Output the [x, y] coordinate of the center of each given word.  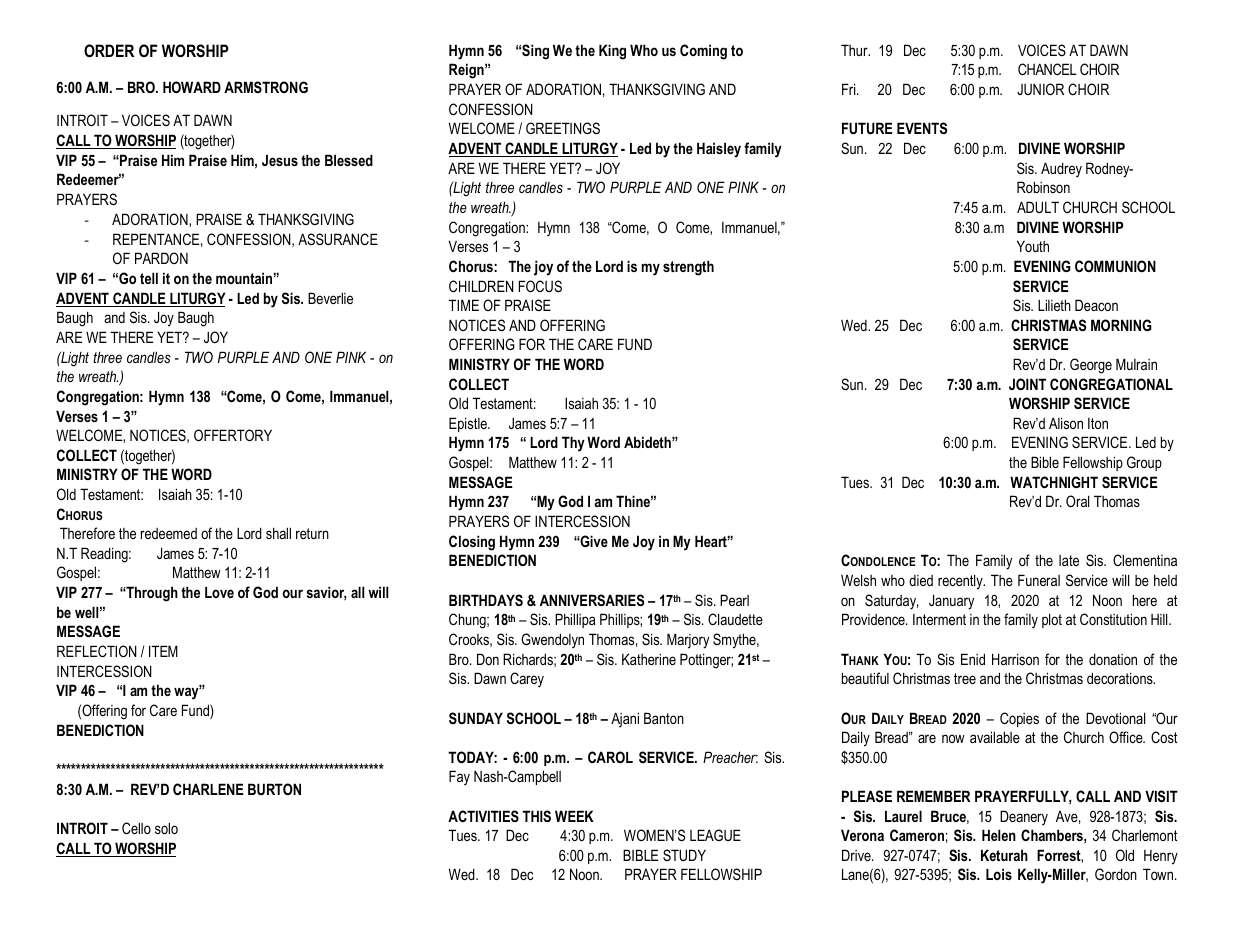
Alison [1066, 423]
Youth [1033, 246]
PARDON [161, 258]
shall [278, 533]
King [612, 52]
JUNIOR [1040, 89]
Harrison [1015, 659]
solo [166, 828]
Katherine [649, 659]
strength [688, 268]
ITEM [163, 651]
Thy [573, 444]
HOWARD [192, 87]
